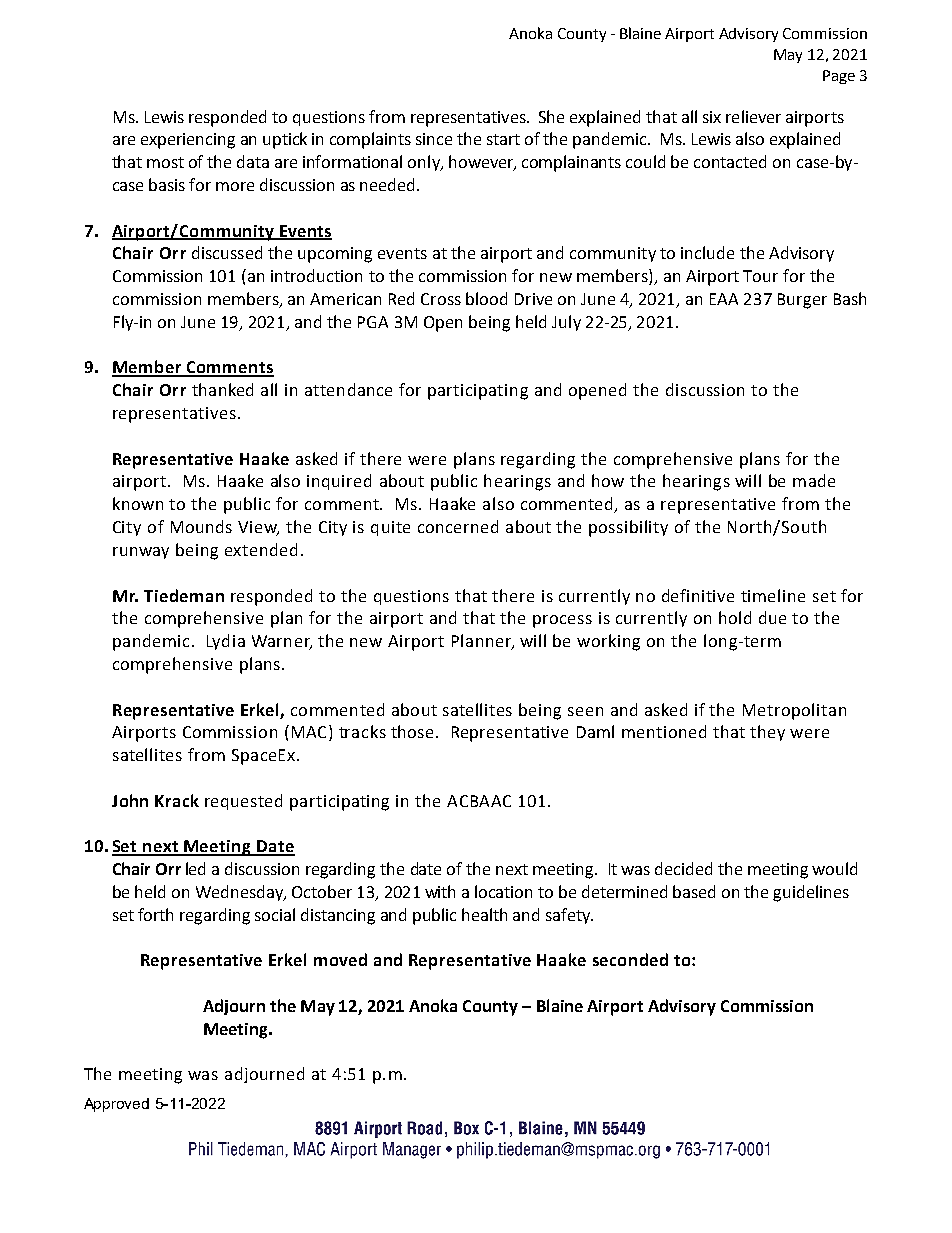  Describe the element at coordinates (226, 642) in the document. I see `Lydia` at that location.
